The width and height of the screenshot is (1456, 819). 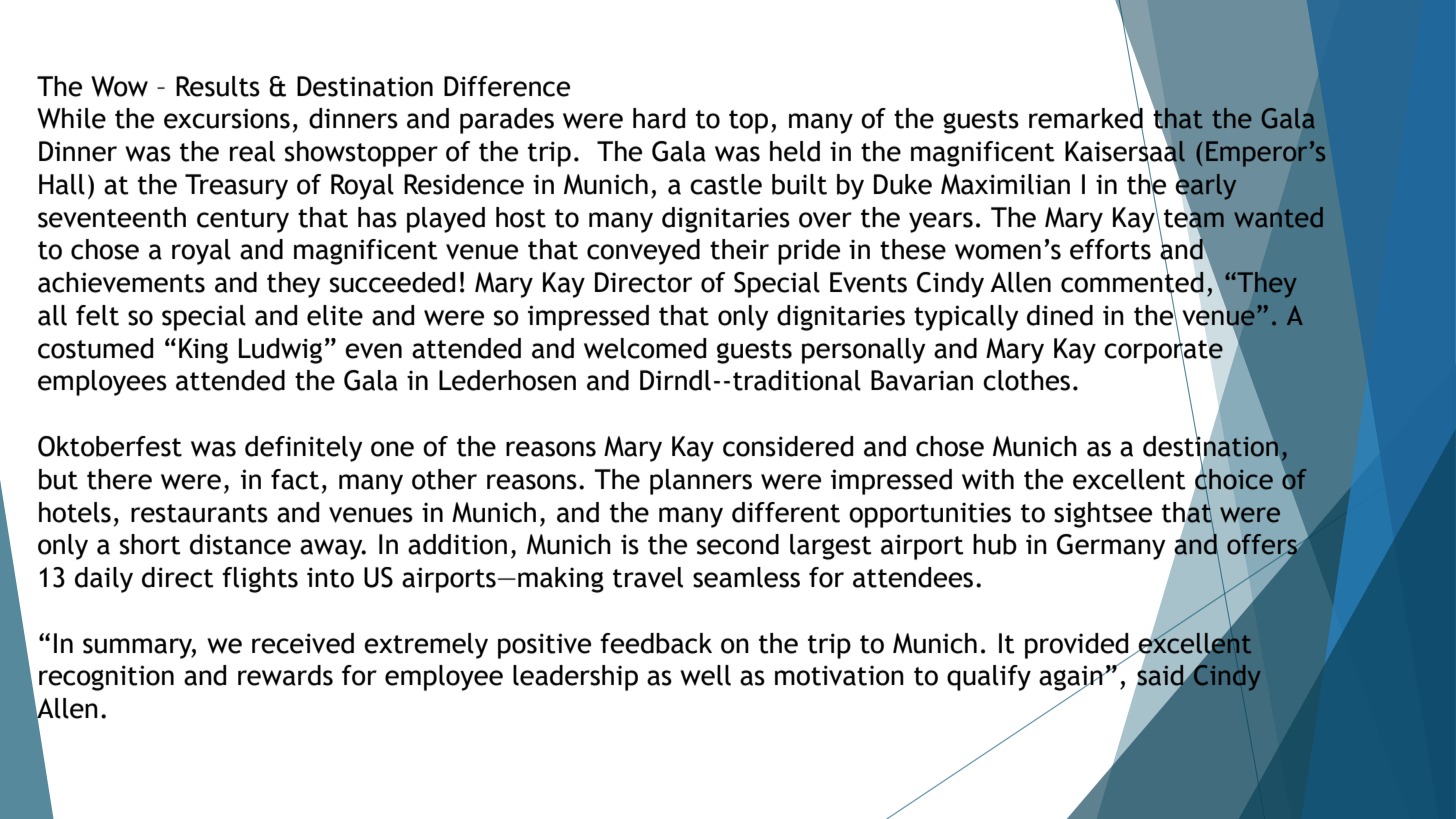 I want to click on hard, so click(x=659, y=118).
